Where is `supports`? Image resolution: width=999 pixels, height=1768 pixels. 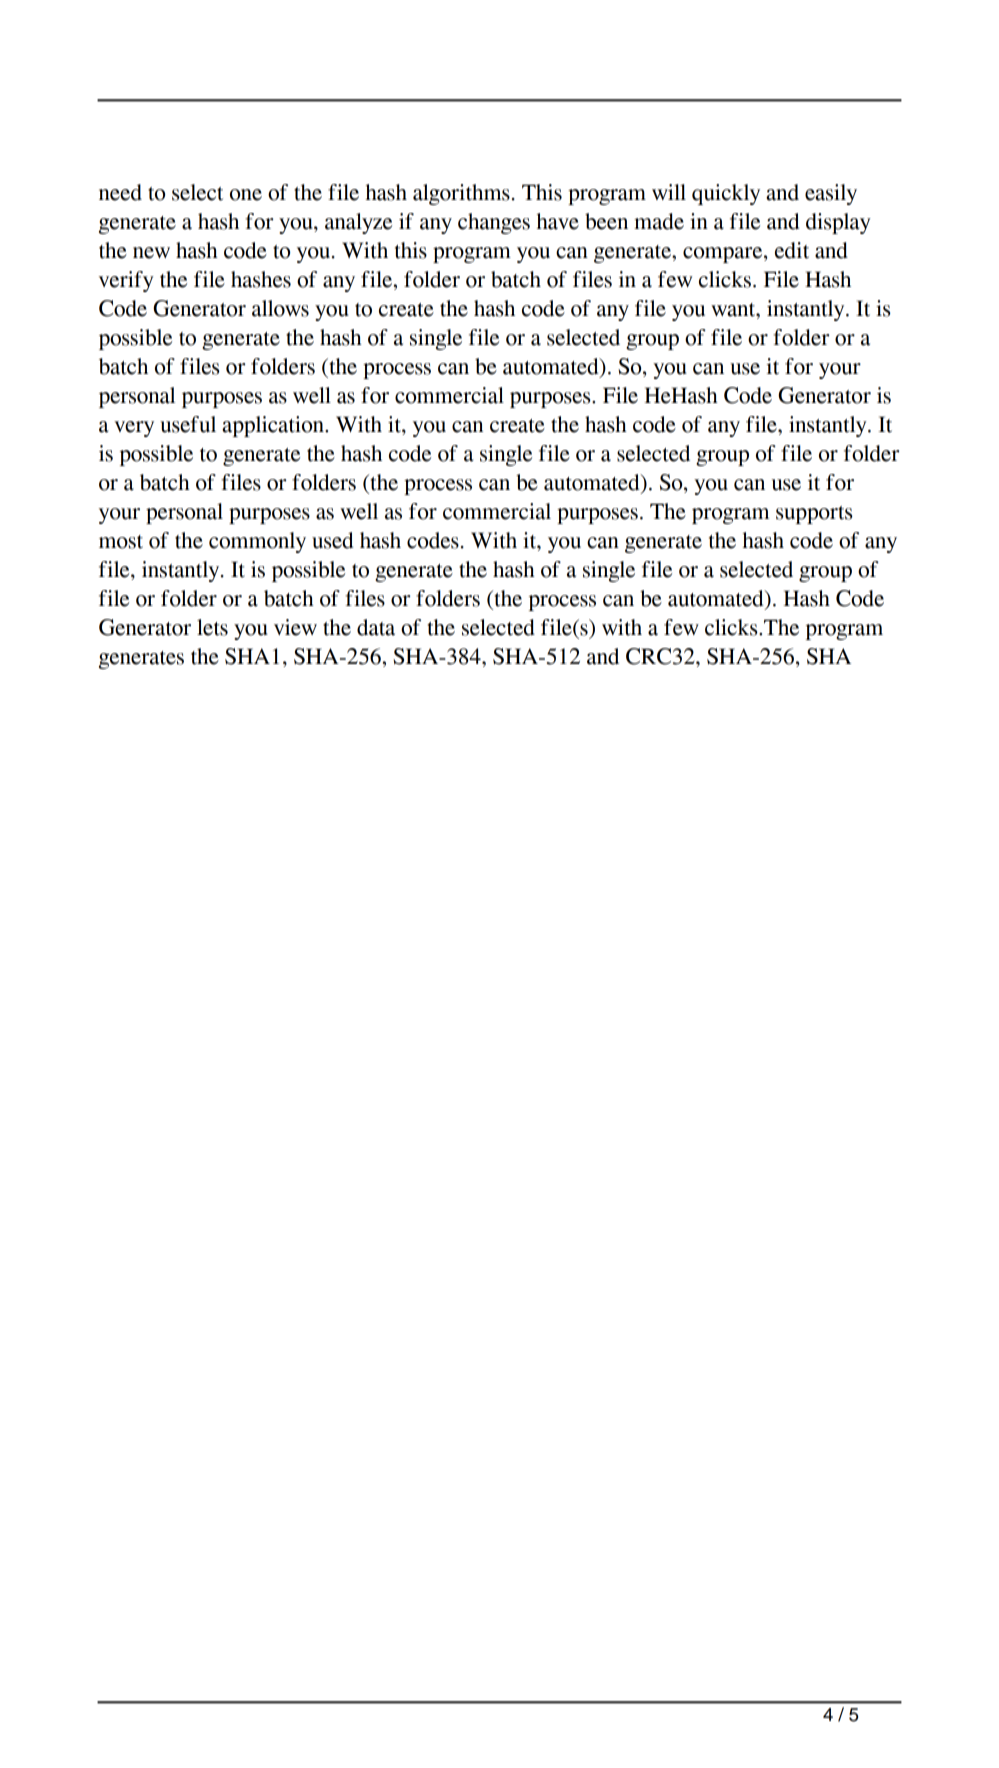 supports is located at coordinates (814, 515).
